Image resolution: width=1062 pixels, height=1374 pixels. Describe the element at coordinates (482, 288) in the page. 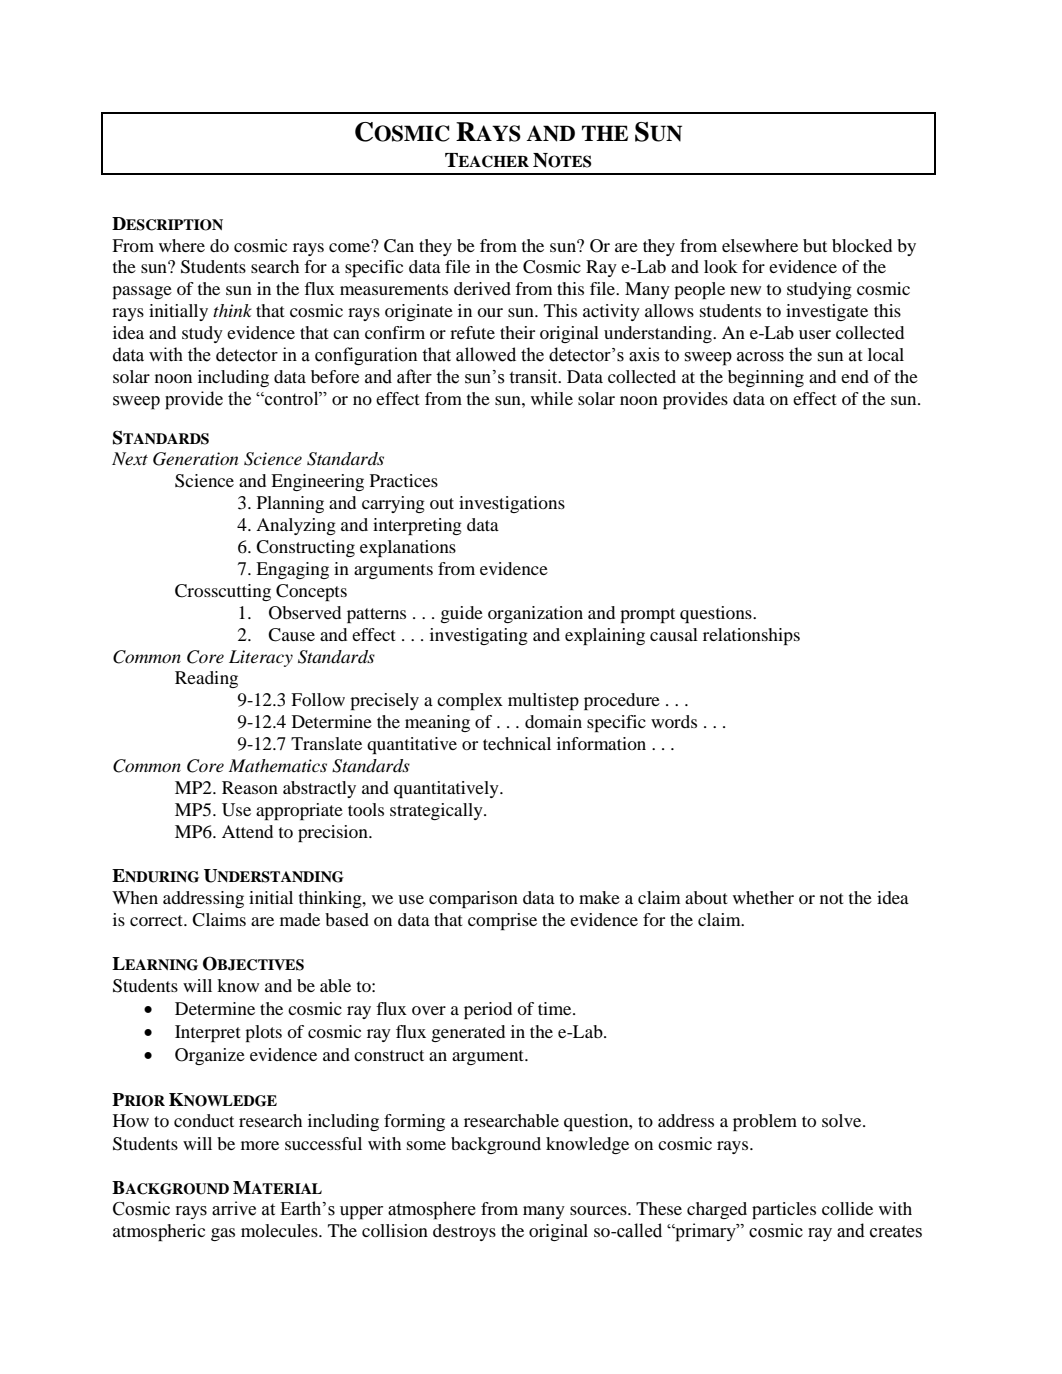

I see `derived` at that location.
